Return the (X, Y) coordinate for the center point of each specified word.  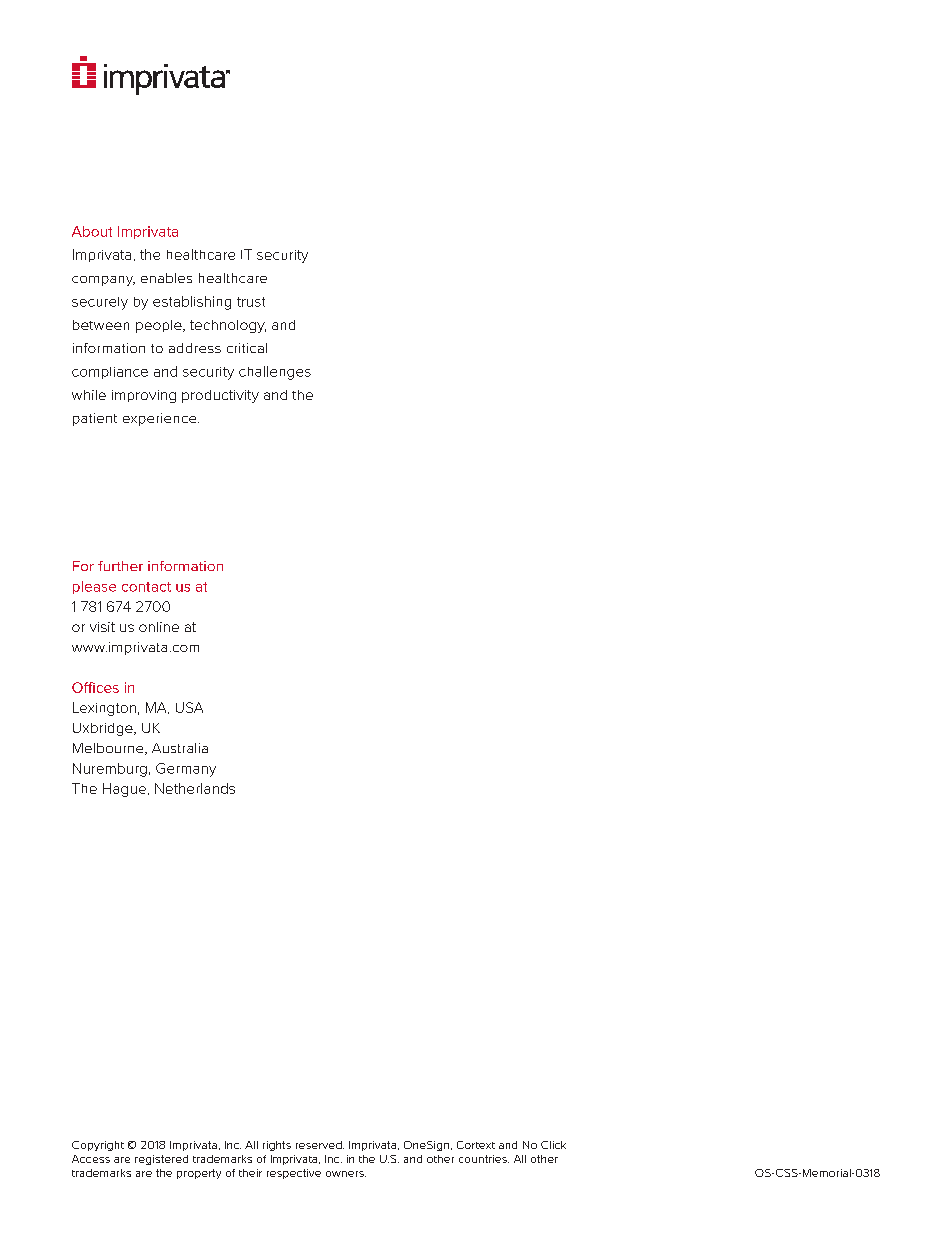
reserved (320, 1145)
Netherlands (195, 788)
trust (251, 302)
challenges (275, 373)
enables (166, 278)
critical (247, 348)
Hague (124, 790)
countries (484, 1159)
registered (161, 1160)
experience (161, 419)
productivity (220, 396)
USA (189, 707)
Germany (186, 770)
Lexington (104, 709)
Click (553, 1145)
